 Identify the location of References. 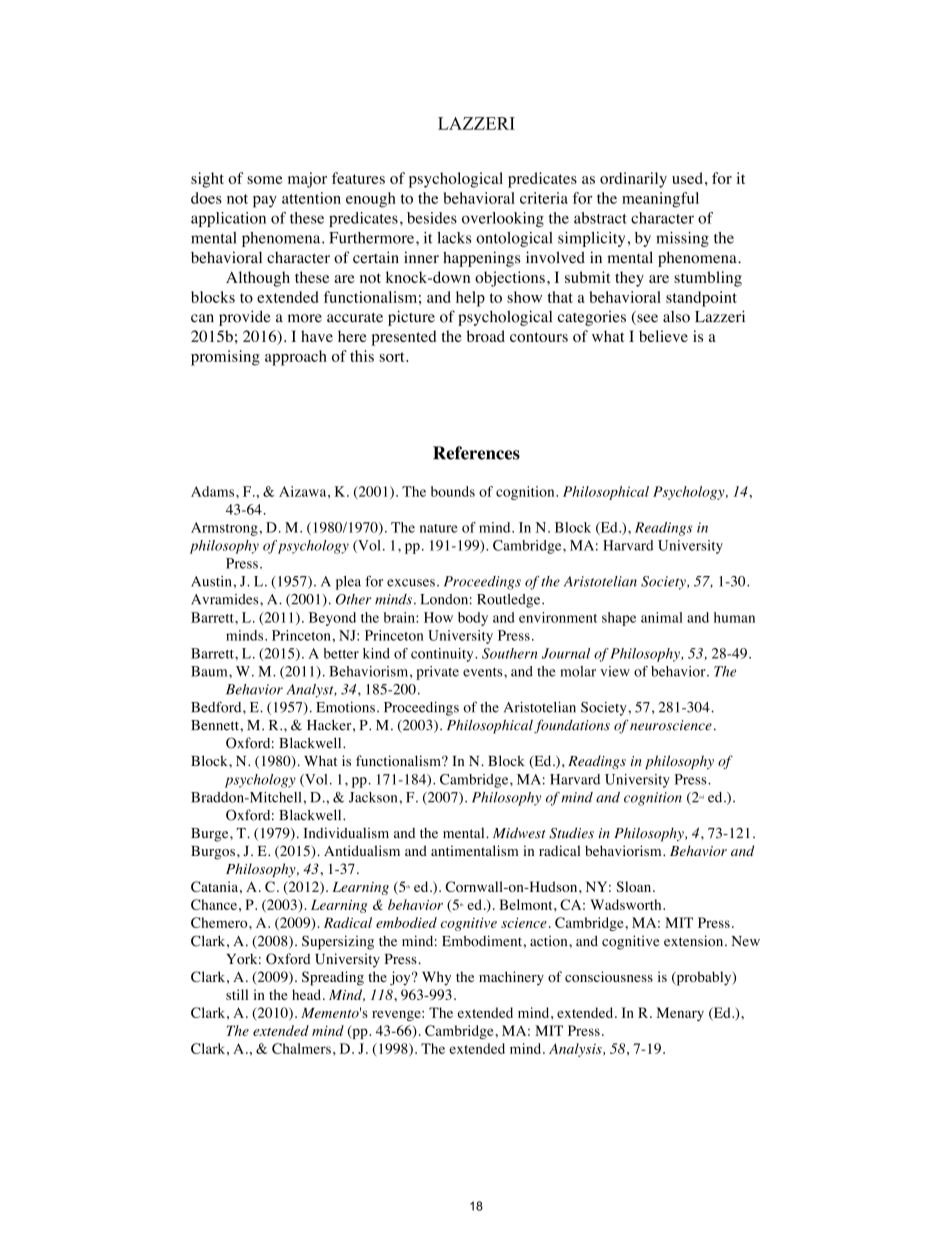
(476, 453).
